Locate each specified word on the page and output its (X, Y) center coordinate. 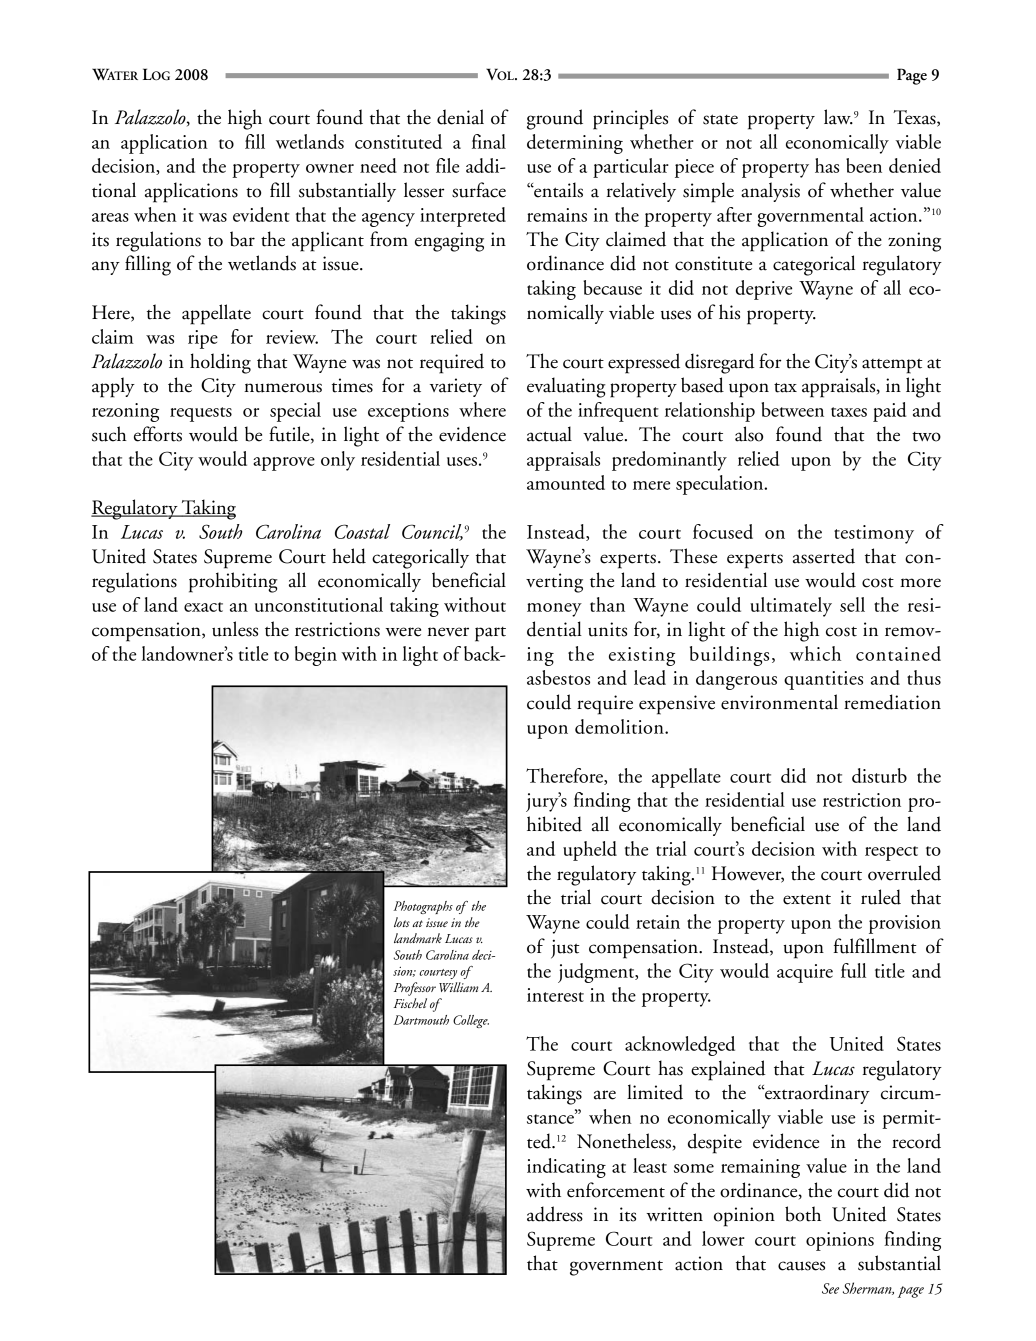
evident (261, 214)
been (864, 165)
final (489, 141)
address (555, 1214)
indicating (566, 1168)
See (830, 1288)
